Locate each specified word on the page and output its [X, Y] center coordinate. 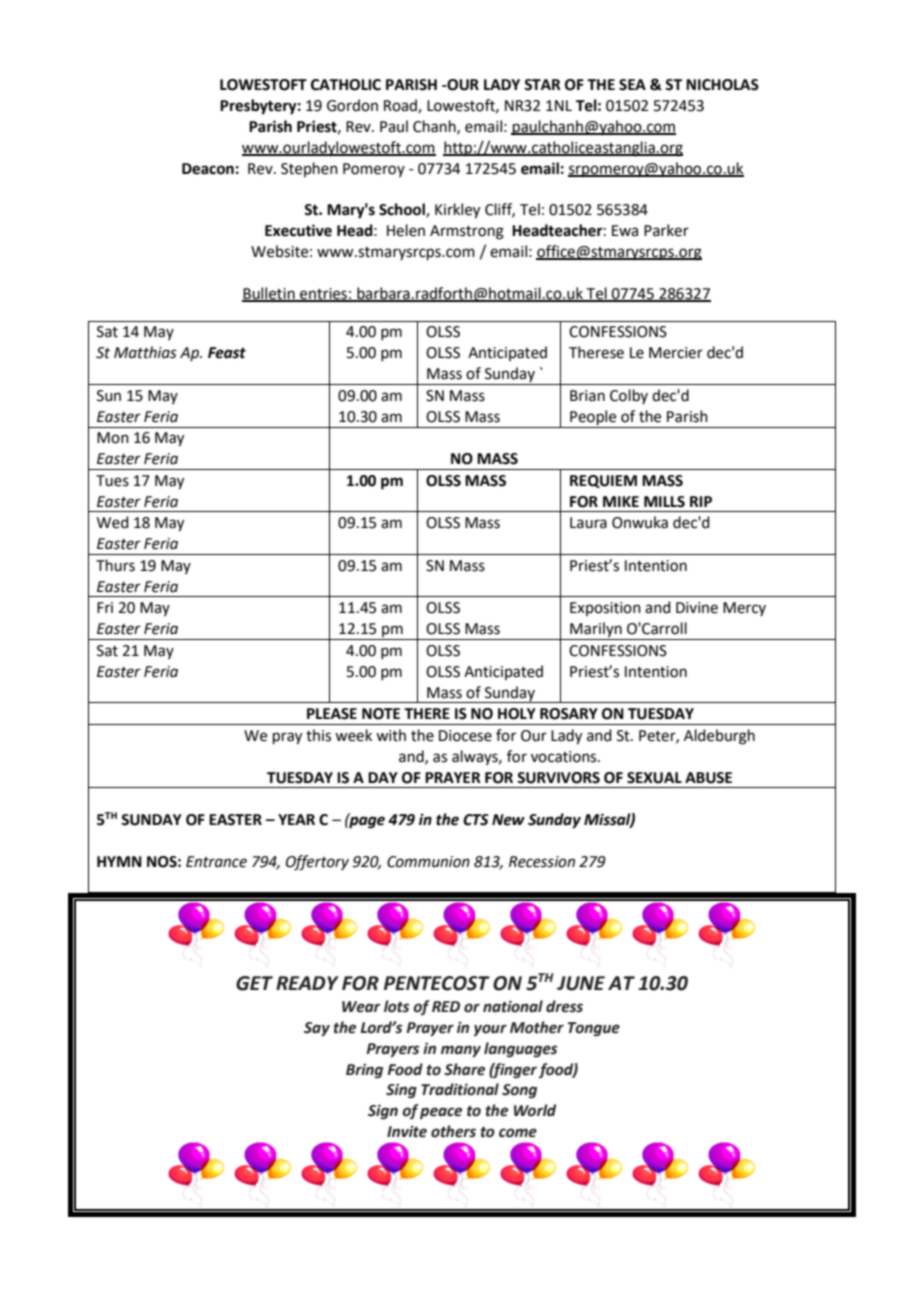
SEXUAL [654, 778]
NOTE [381, 714]
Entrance [216, 862]
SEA [632, 85]
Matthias [145, 352]
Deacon [208, 169]
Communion [428, 862]
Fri [105, 607]
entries [323, 294]
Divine [697, 608]
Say [317, 1029]
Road [401, 106]
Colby [629, 396]
